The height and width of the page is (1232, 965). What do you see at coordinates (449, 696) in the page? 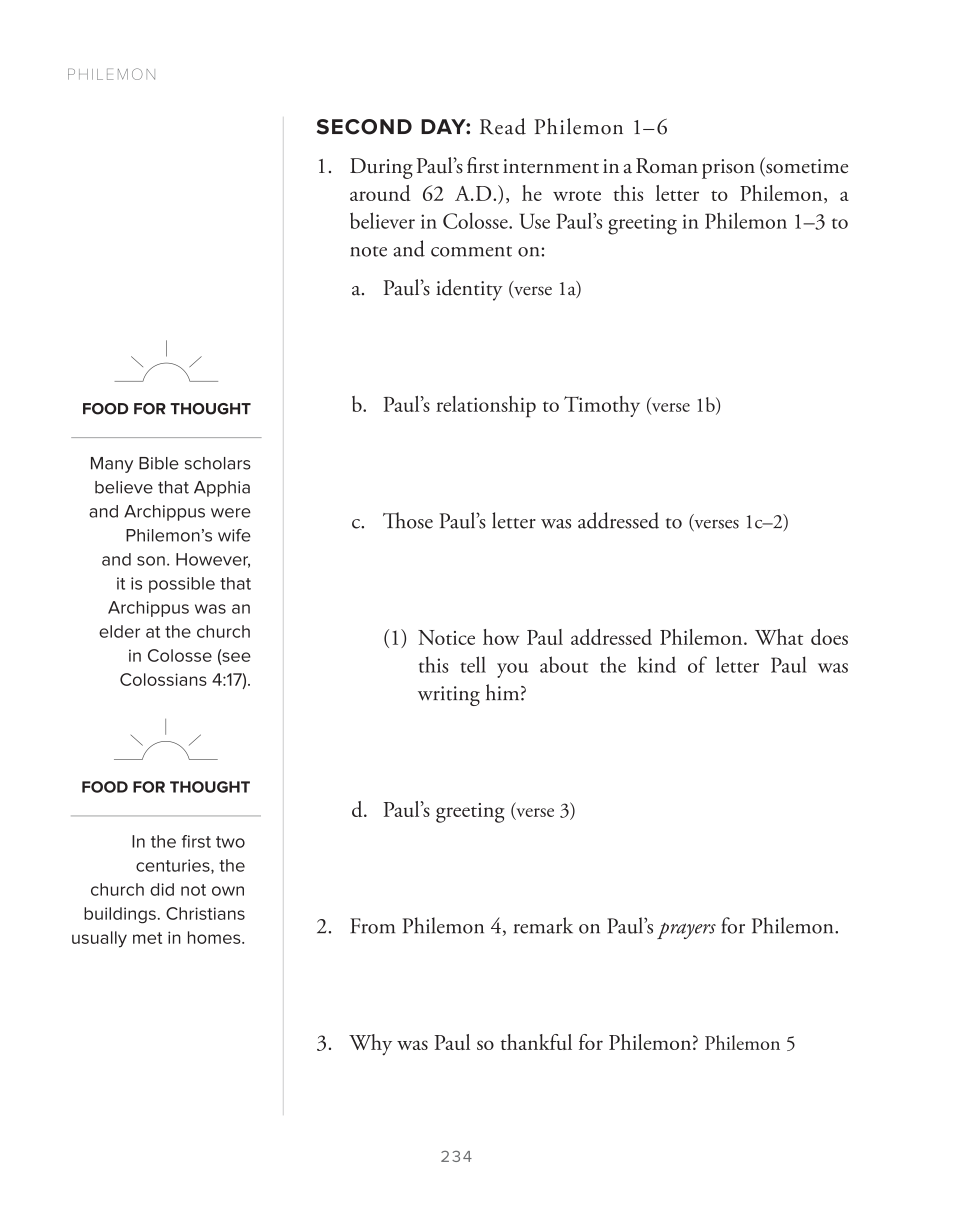
I see `writing` at bounding box center [449, 696].
